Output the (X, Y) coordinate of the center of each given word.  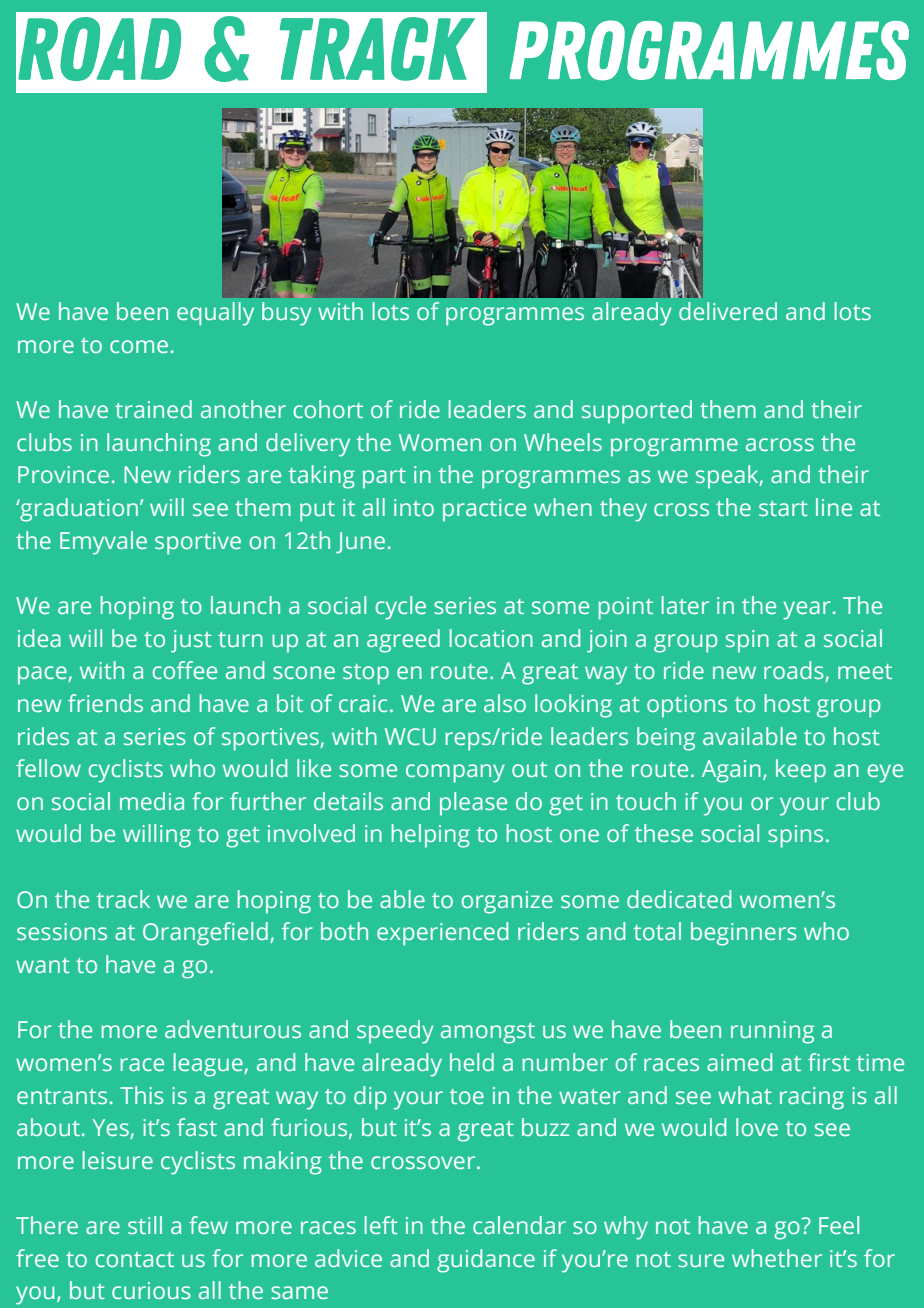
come (139, 346)
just (191, 641)
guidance (486, 1261)
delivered (728, 311)
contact (135, 1259)
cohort (328, 409)
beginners (744, 934)
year (807, 610)
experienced (442, 934)
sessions (62, 931)
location (491, 638)
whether (777, 1258)
